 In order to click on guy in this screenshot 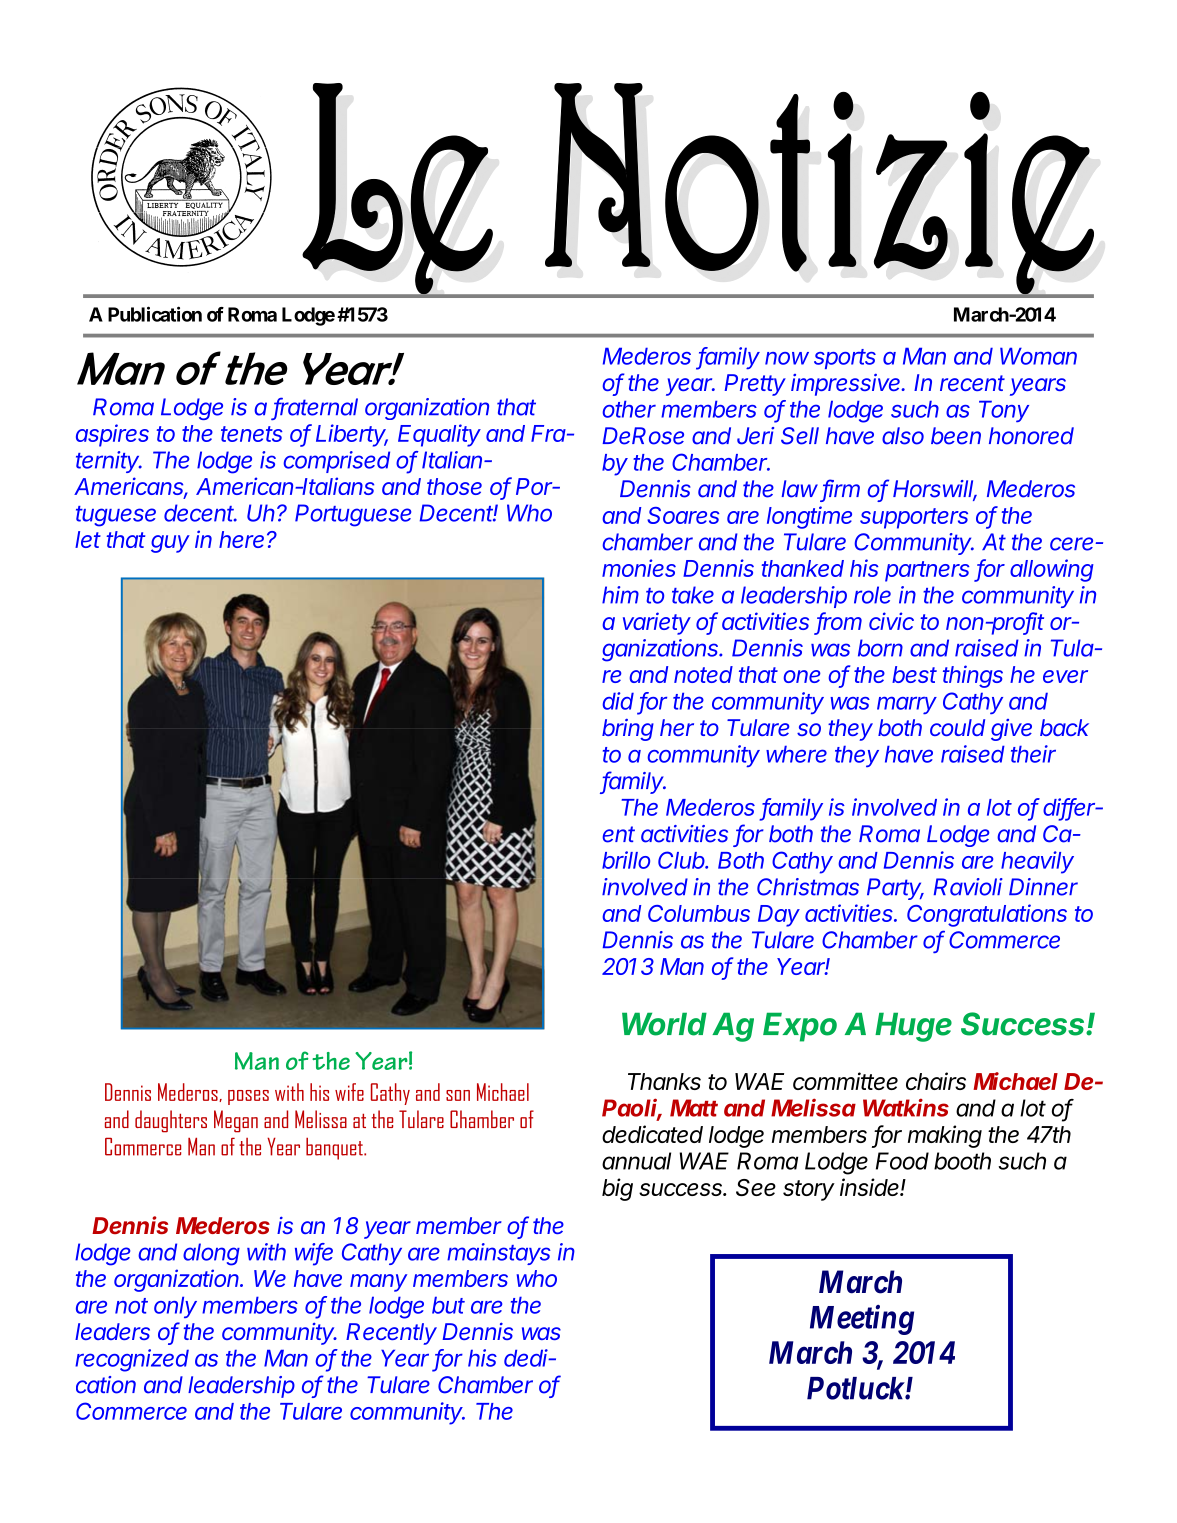, I will do `click(170, 544)`.
